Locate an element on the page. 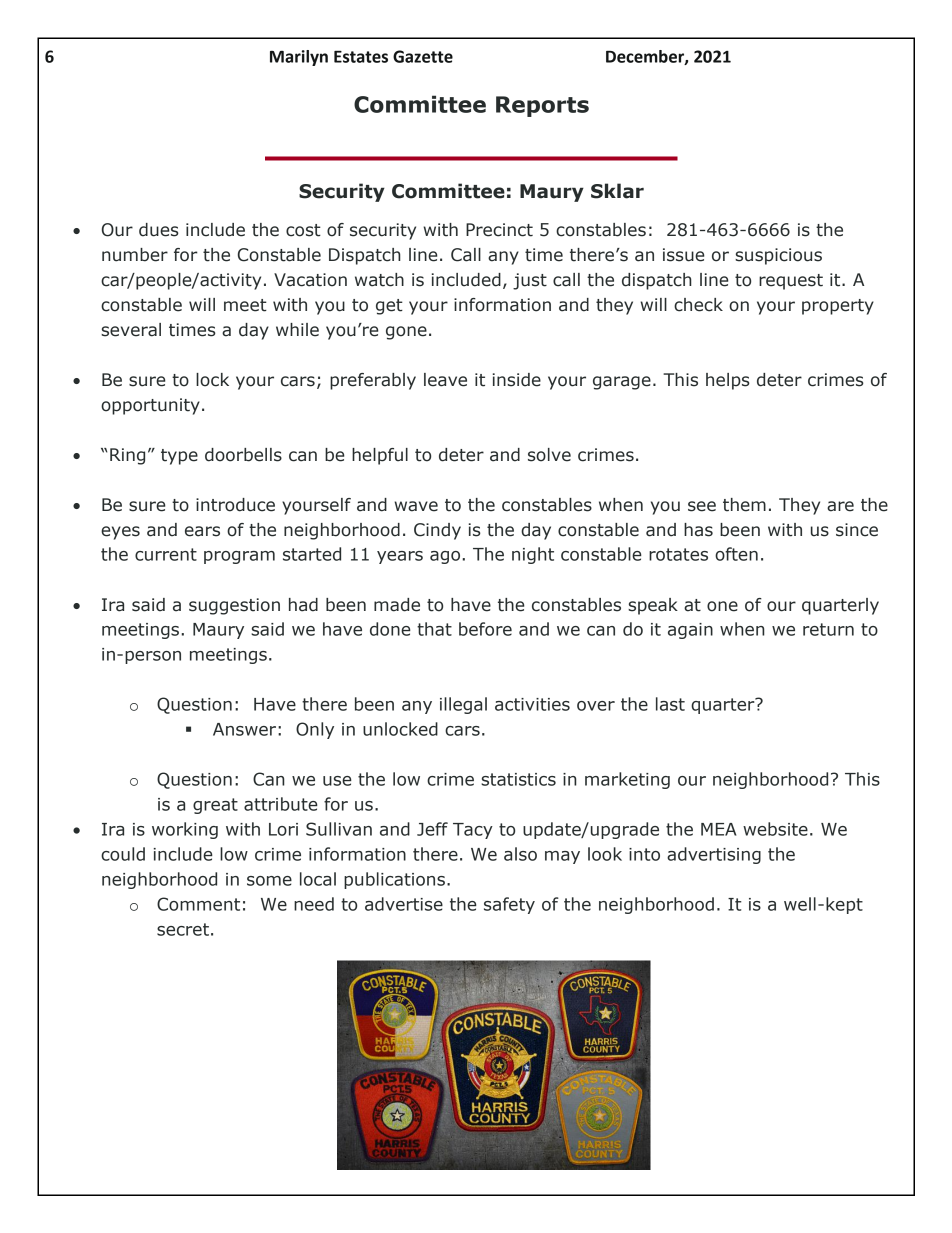  inside is located at coordinates (517, 380).
